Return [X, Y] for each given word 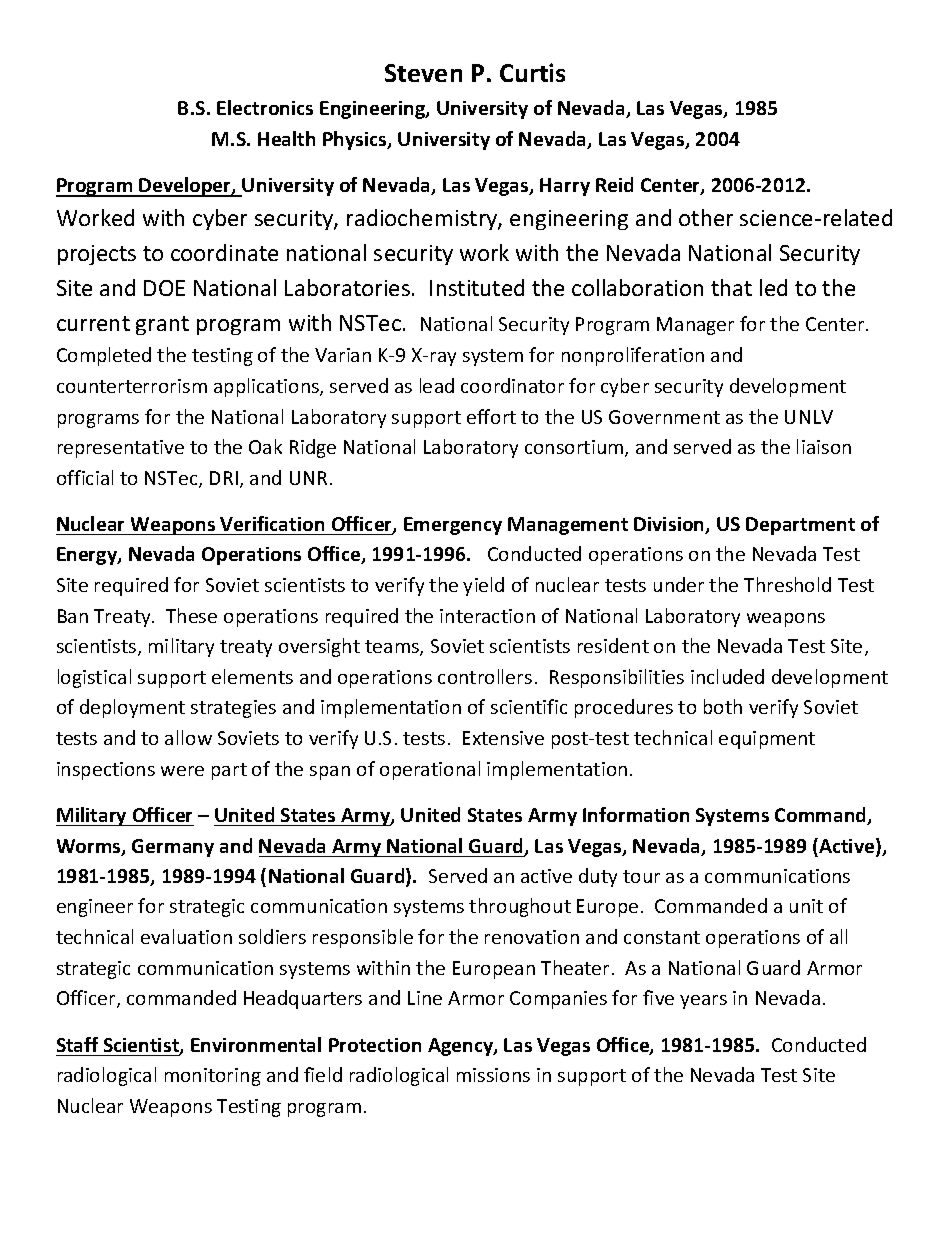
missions [493, 1075]
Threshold [787, 584]
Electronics [265, 107]
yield [483, 586]
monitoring [213, 1077]
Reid [614, 184]
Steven [423, 73]
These [191, 615]
